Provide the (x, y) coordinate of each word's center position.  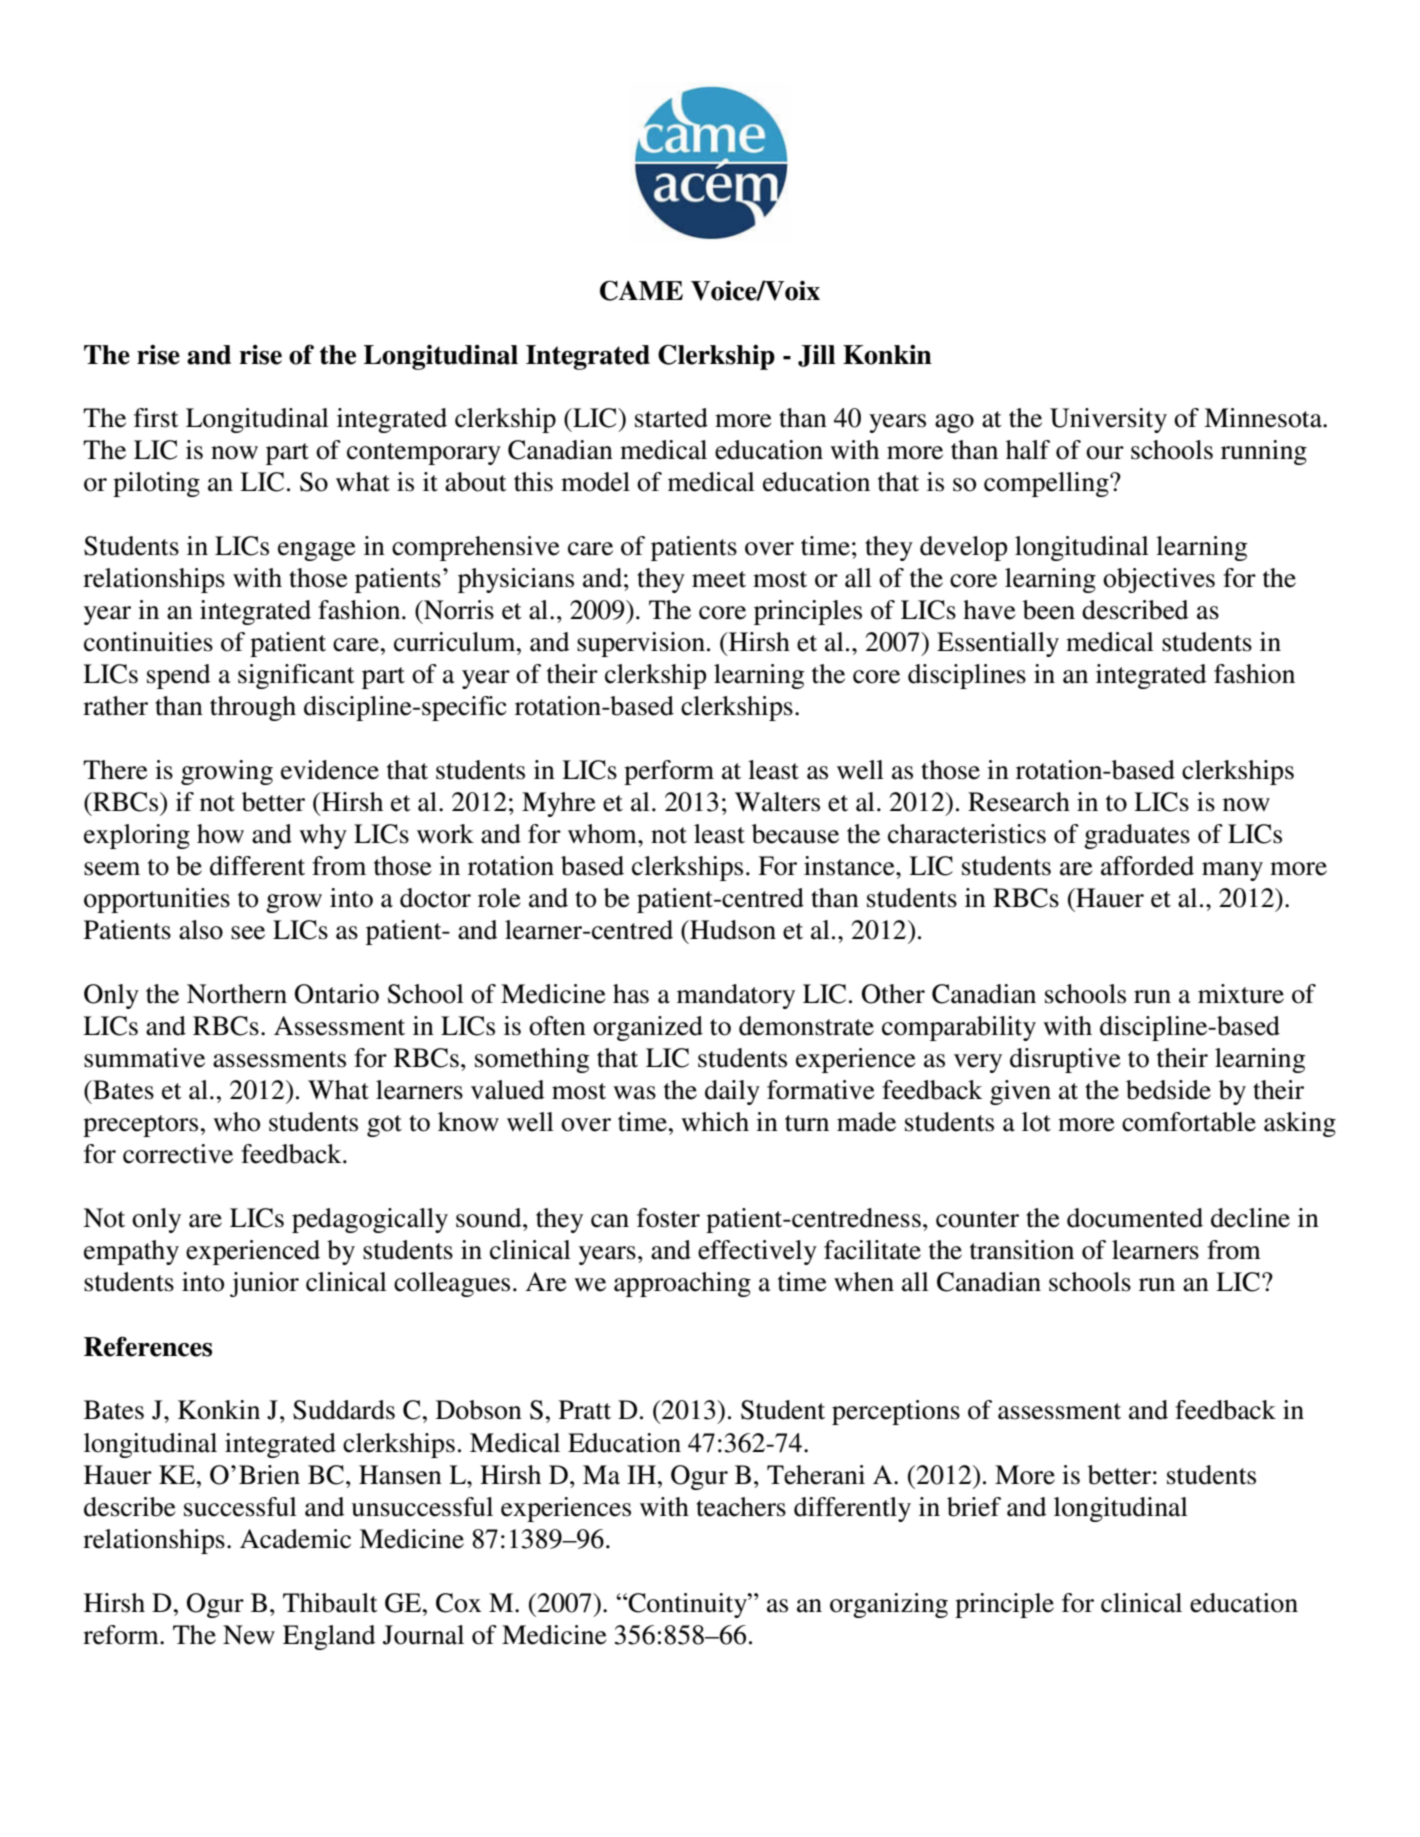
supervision (641, 644)
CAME (641, 290)
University (1108, 420)
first (156, 418)
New (249, 1635)
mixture (1241, 994)
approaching (682, 1284)
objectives (1159, 580)
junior (264, 1284)
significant (296, 676)
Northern (237, 994)
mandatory (736, 996)
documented (1135, 1218)
